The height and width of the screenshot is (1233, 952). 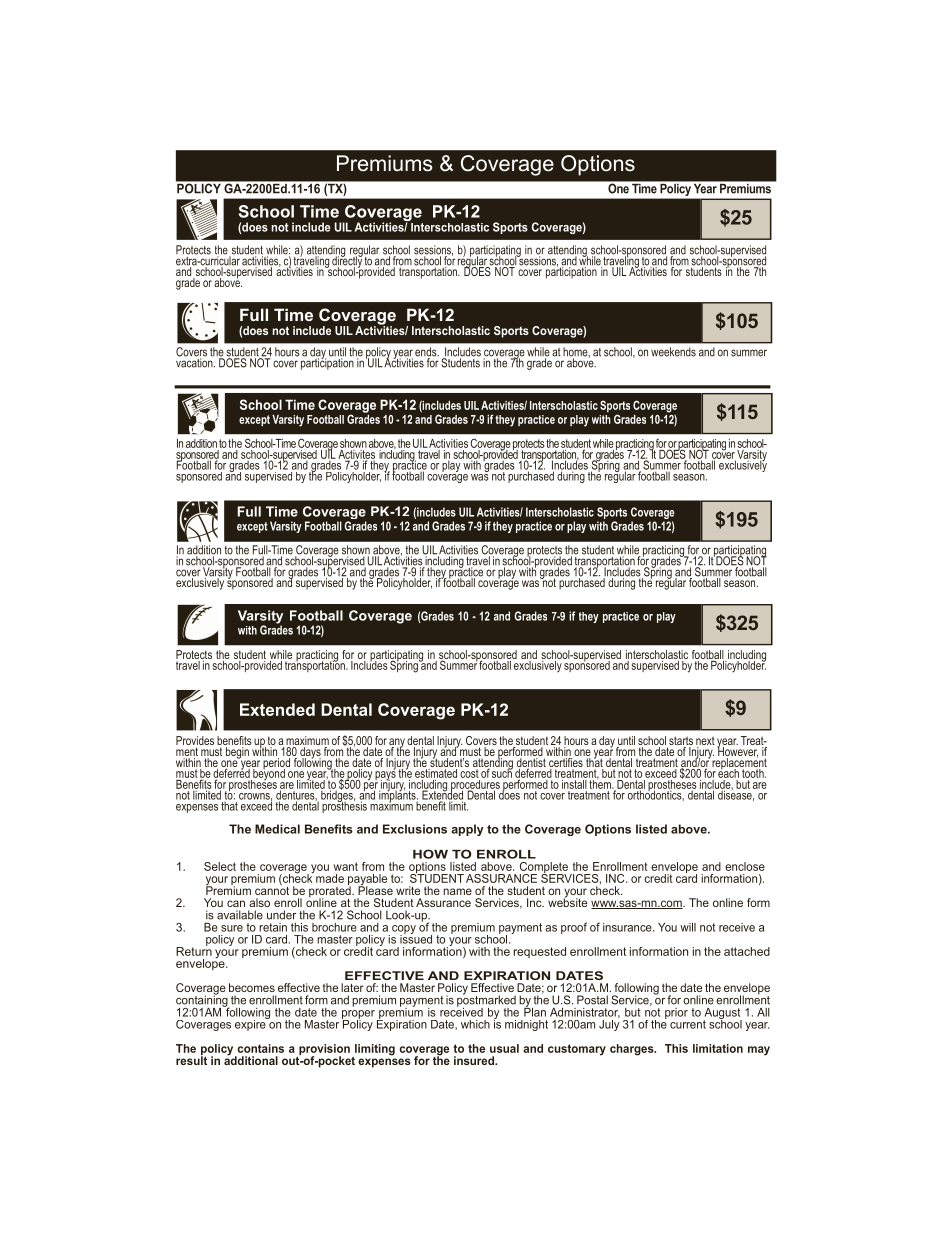 I want to click on Provides, so click(x=195, y=742).
